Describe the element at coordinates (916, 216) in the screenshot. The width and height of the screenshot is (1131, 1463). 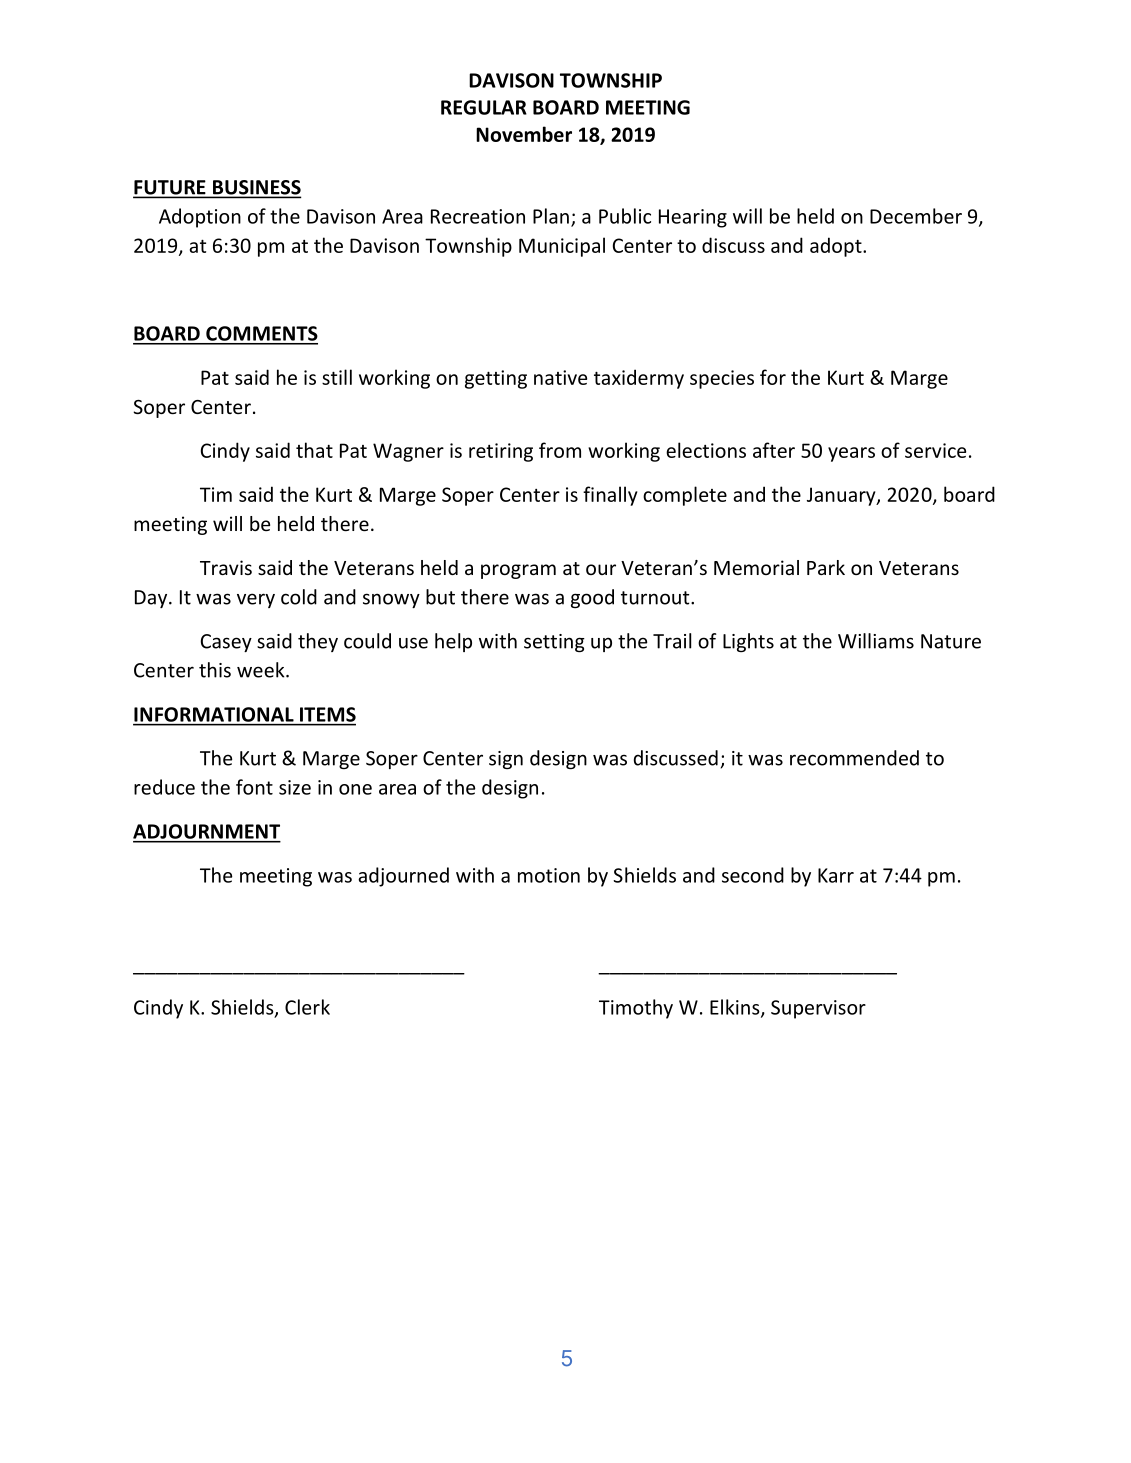
I see `December` at that location.
